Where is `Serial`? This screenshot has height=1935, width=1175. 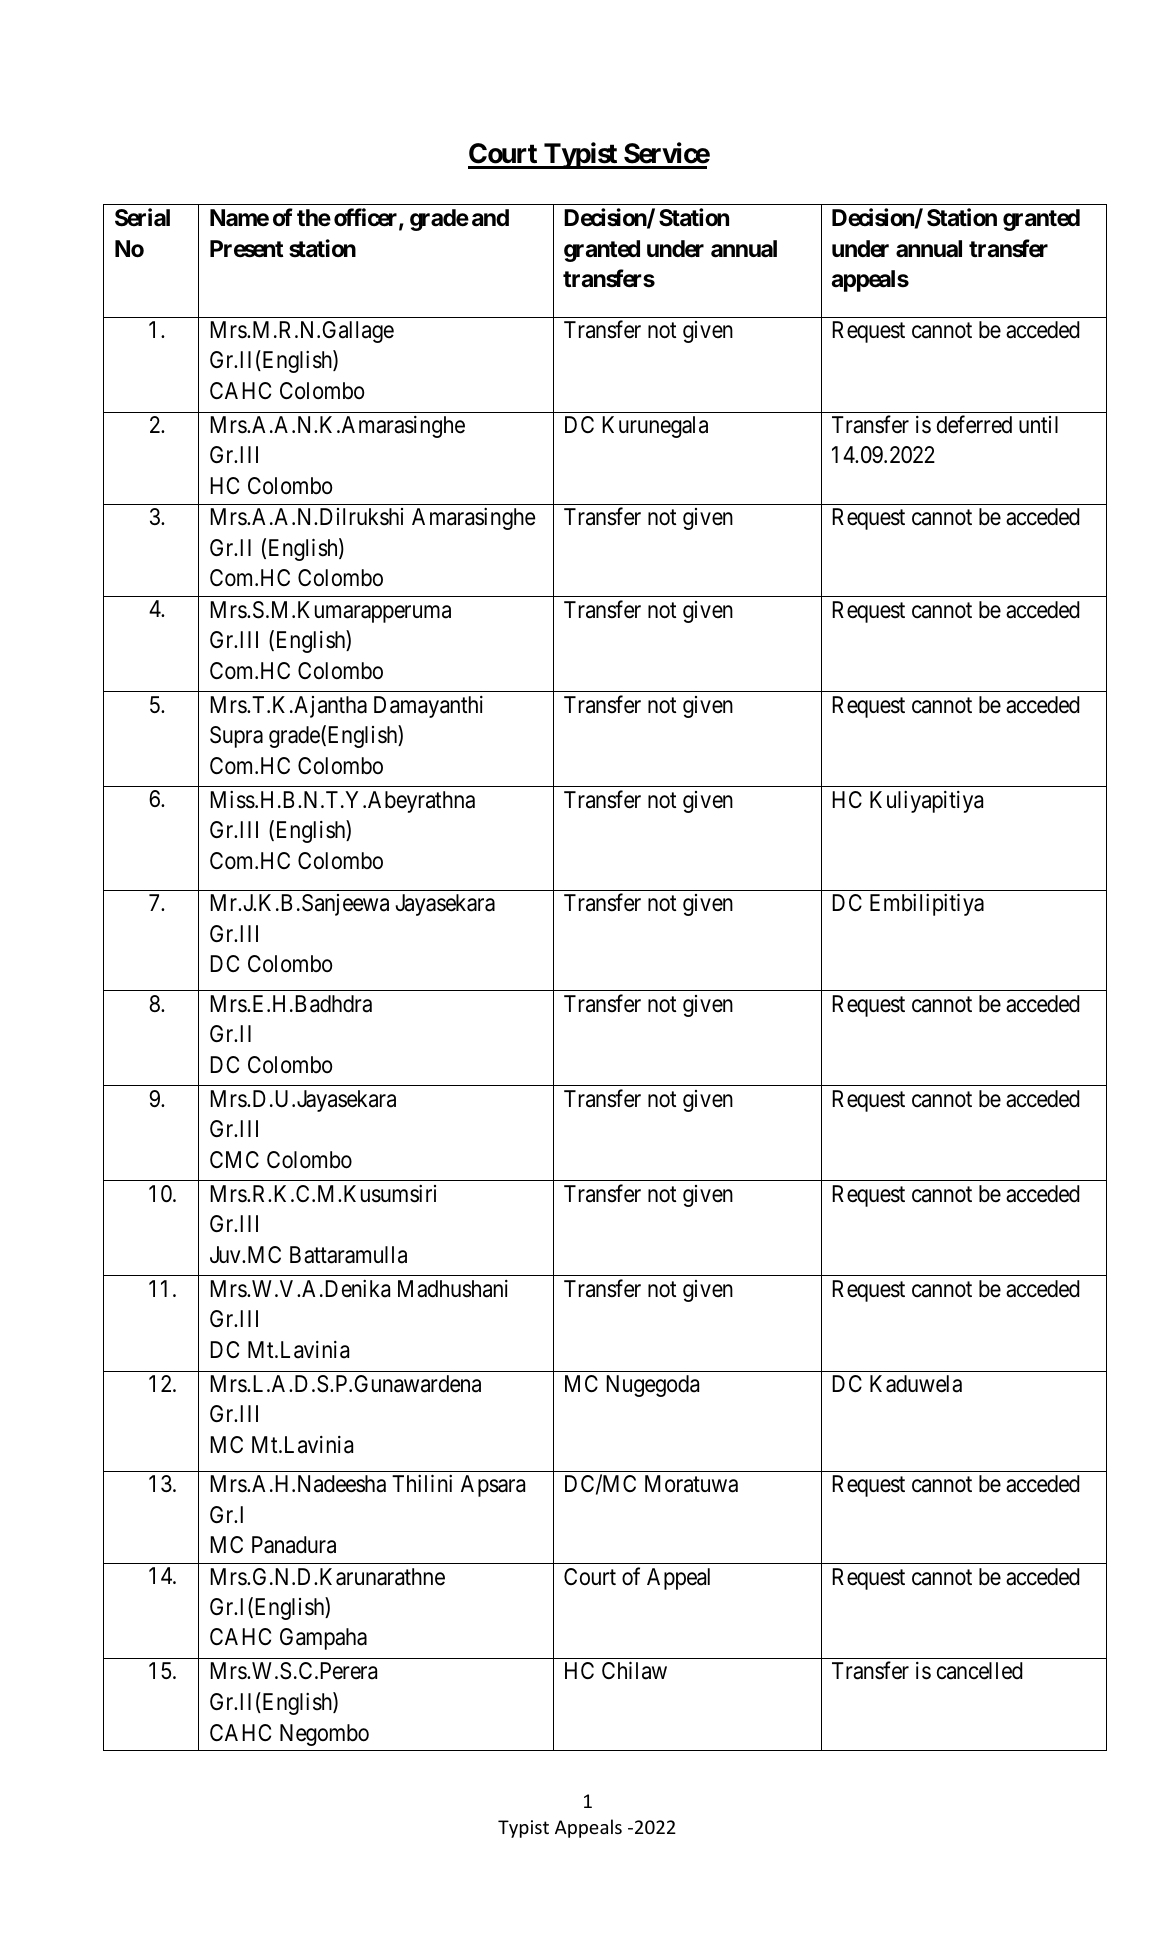
Serial is located at coordinates (142, 217).
